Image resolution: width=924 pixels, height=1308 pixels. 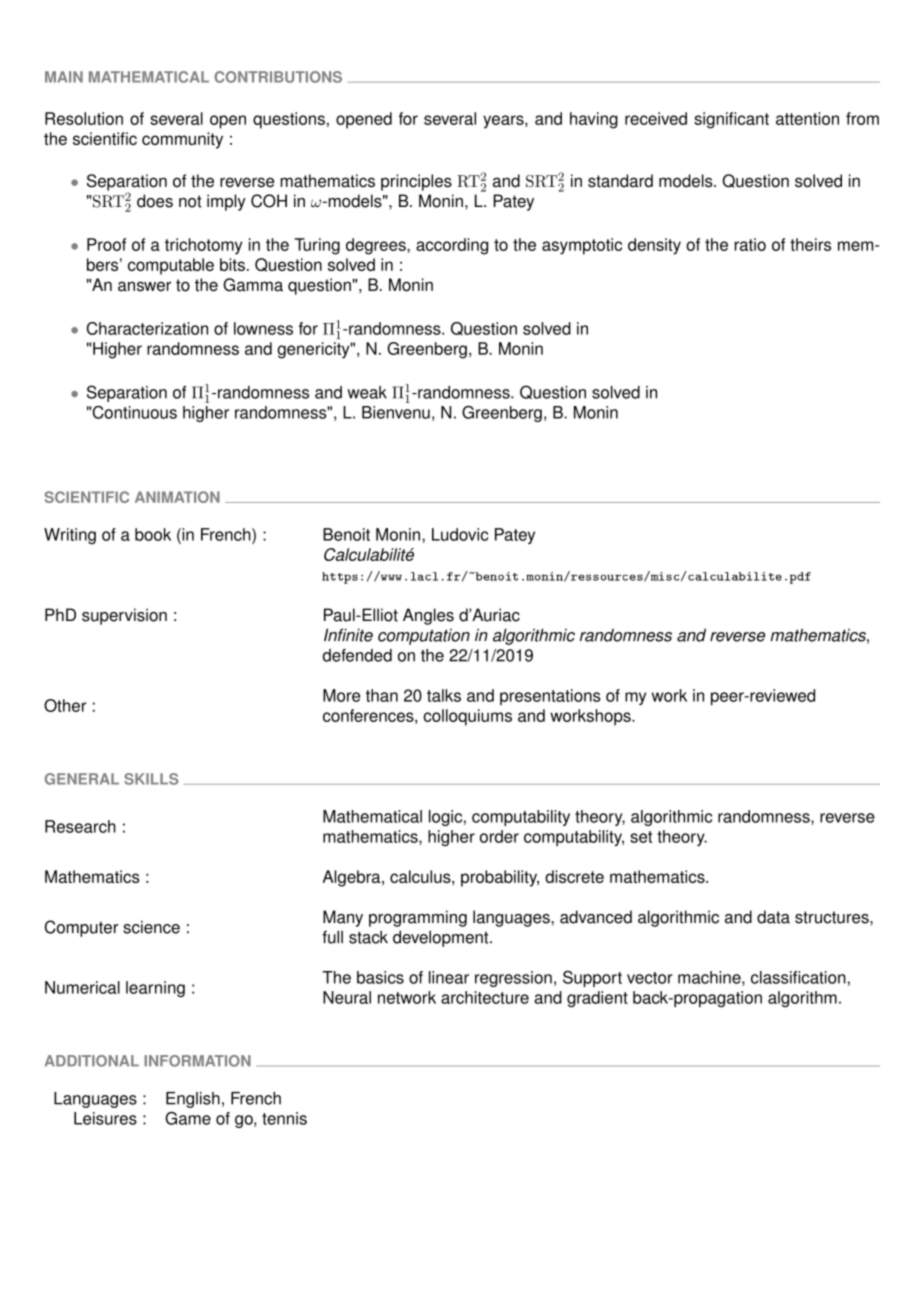 What do you see at coordinates (452, 246) in the document?
I see `according` at bounding box center [452, 246].
